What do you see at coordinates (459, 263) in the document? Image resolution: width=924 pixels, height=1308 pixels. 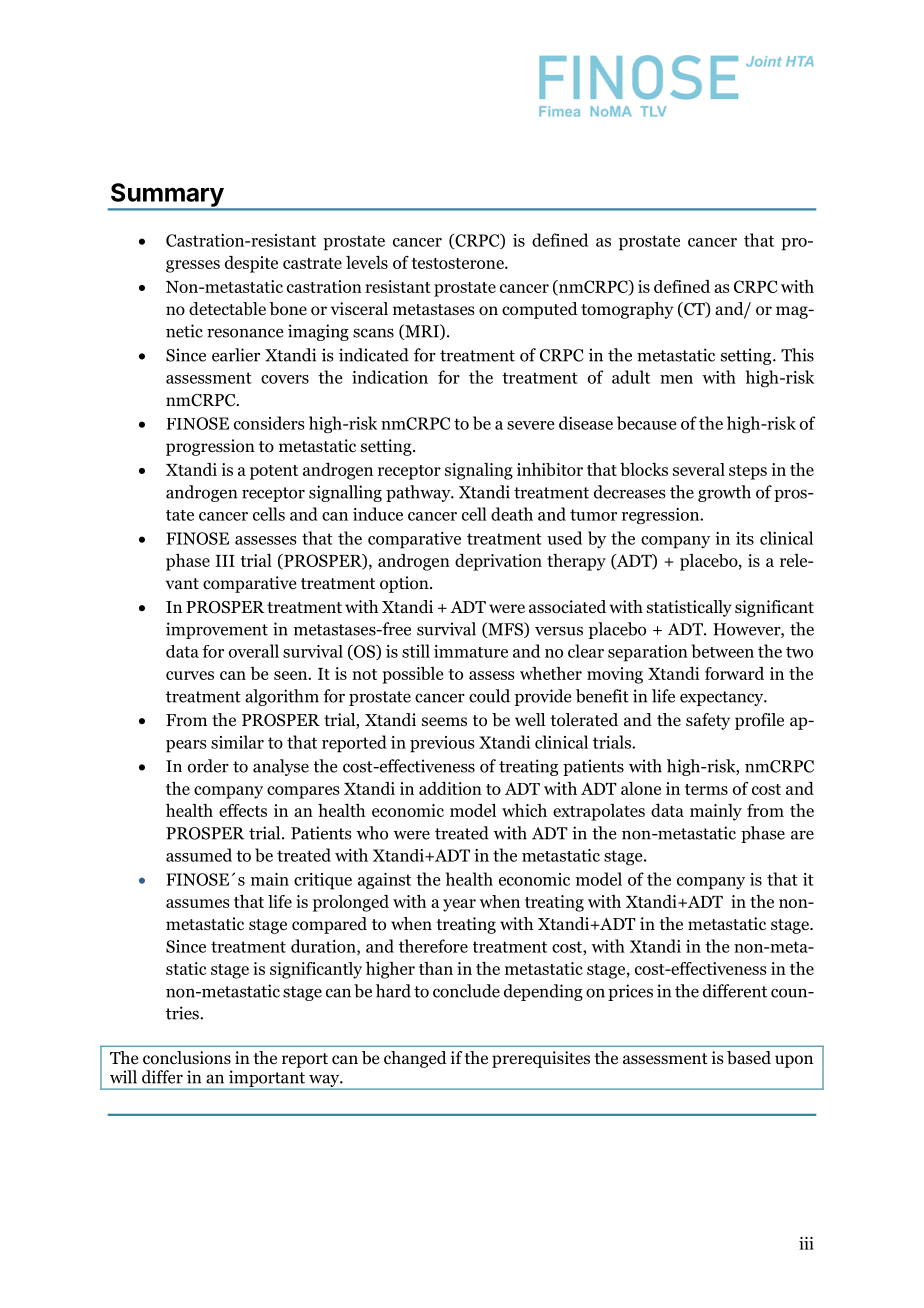 I see `testosterone` at bounding box center [459, 263].
